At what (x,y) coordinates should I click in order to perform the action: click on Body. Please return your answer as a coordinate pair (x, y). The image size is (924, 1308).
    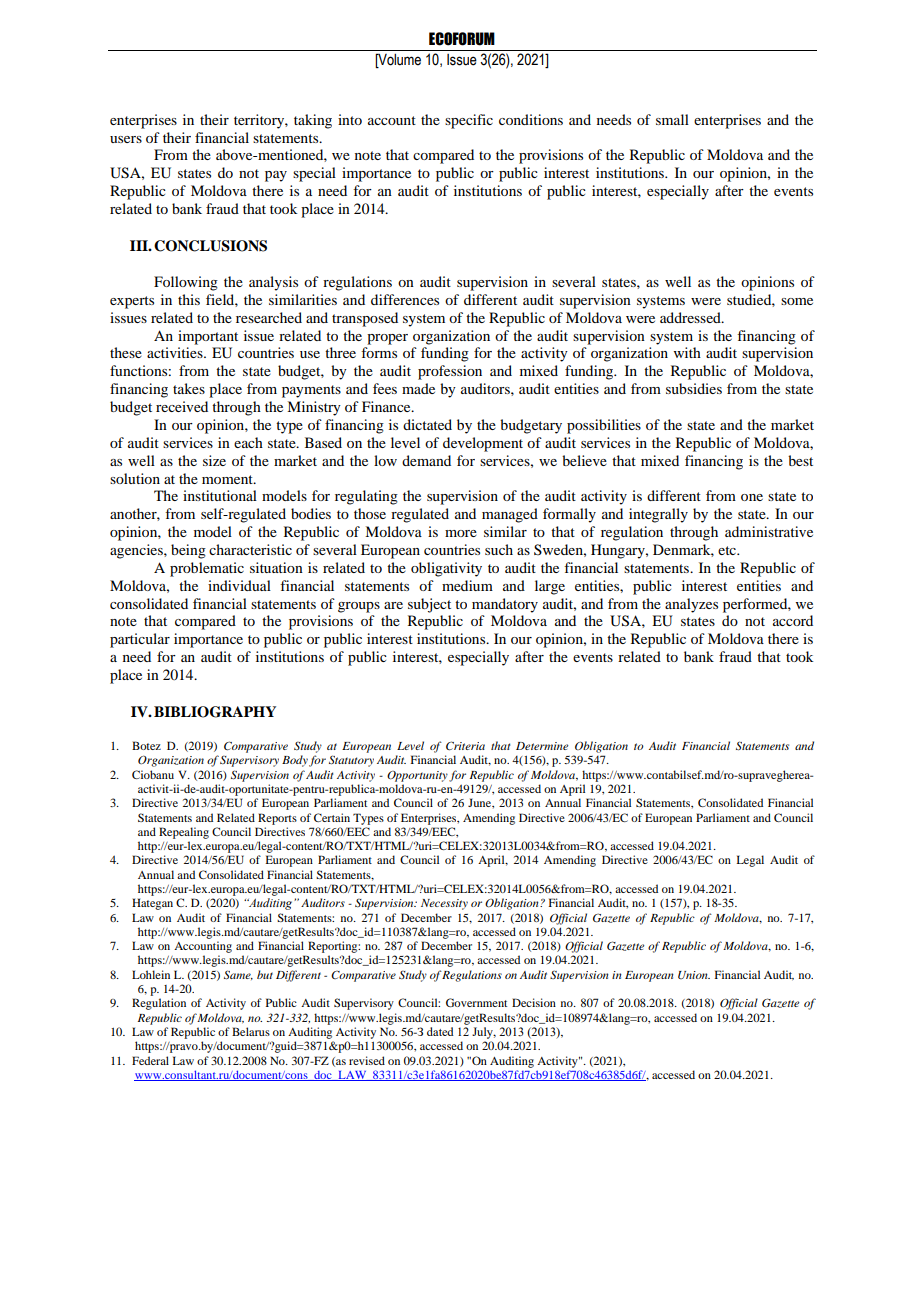
    Looking at the image, I should click on (295, 761).
